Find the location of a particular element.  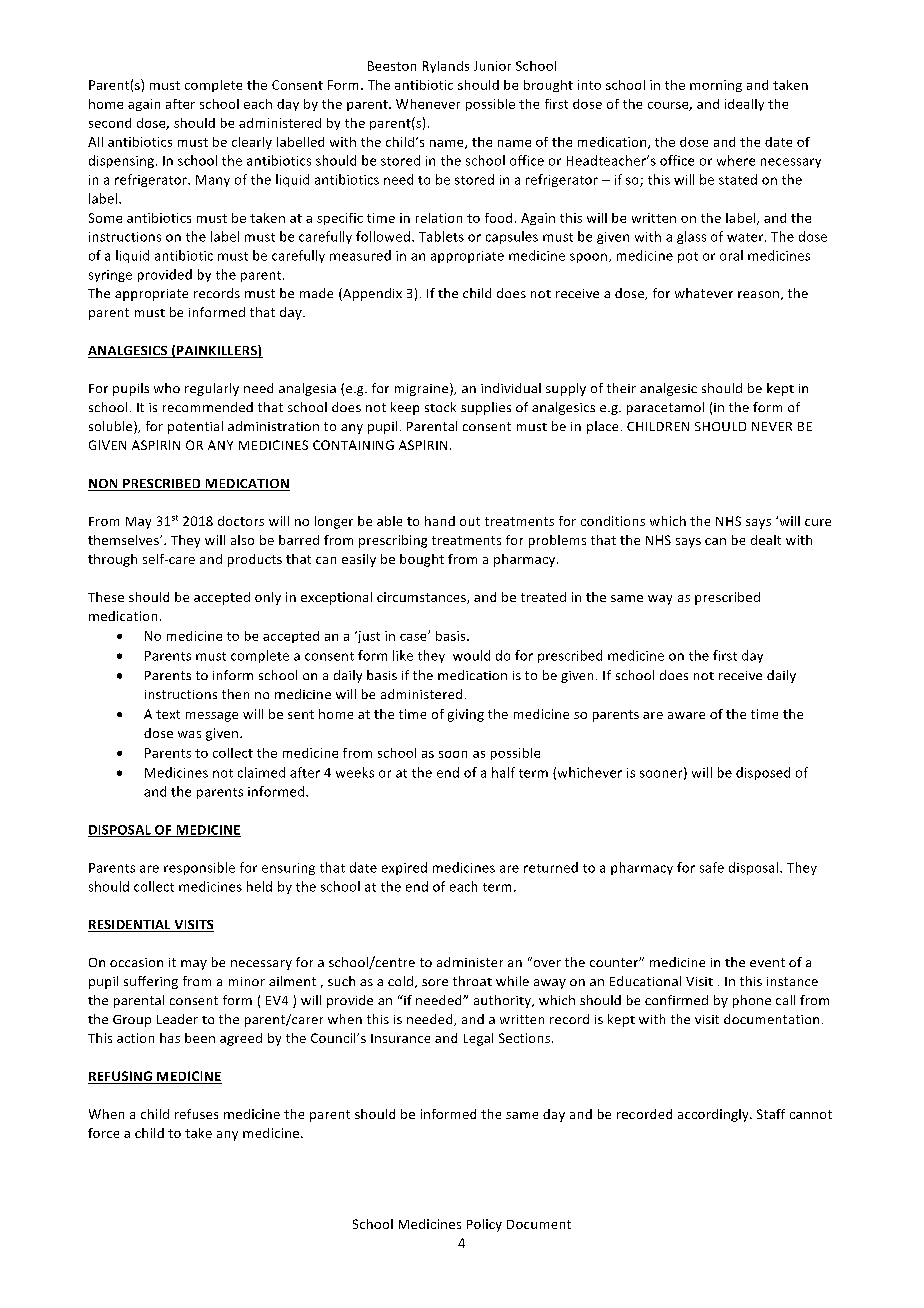

ideally is located at coordinates (744, 105).
